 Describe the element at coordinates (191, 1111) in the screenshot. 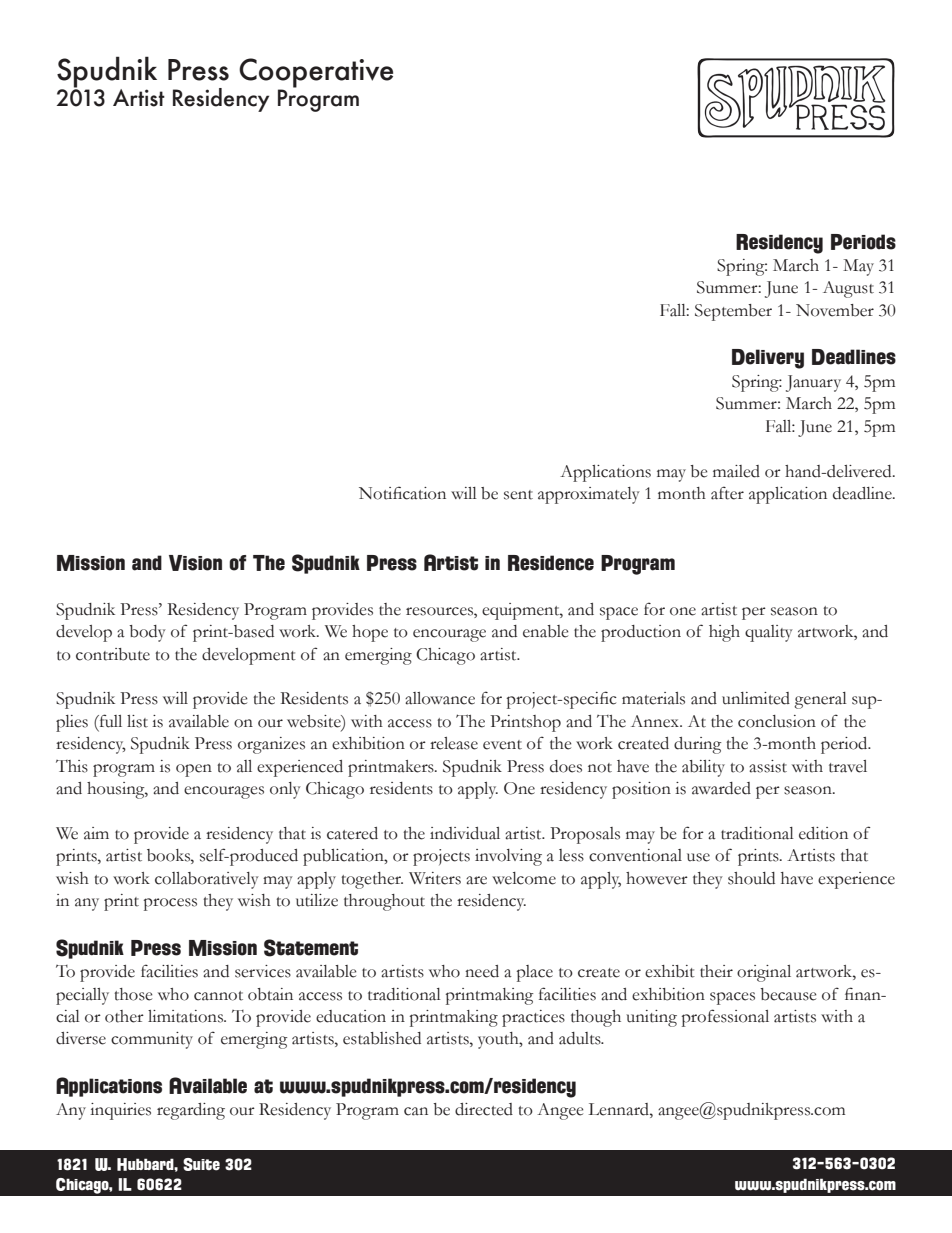

I see `regarding` at that location.
